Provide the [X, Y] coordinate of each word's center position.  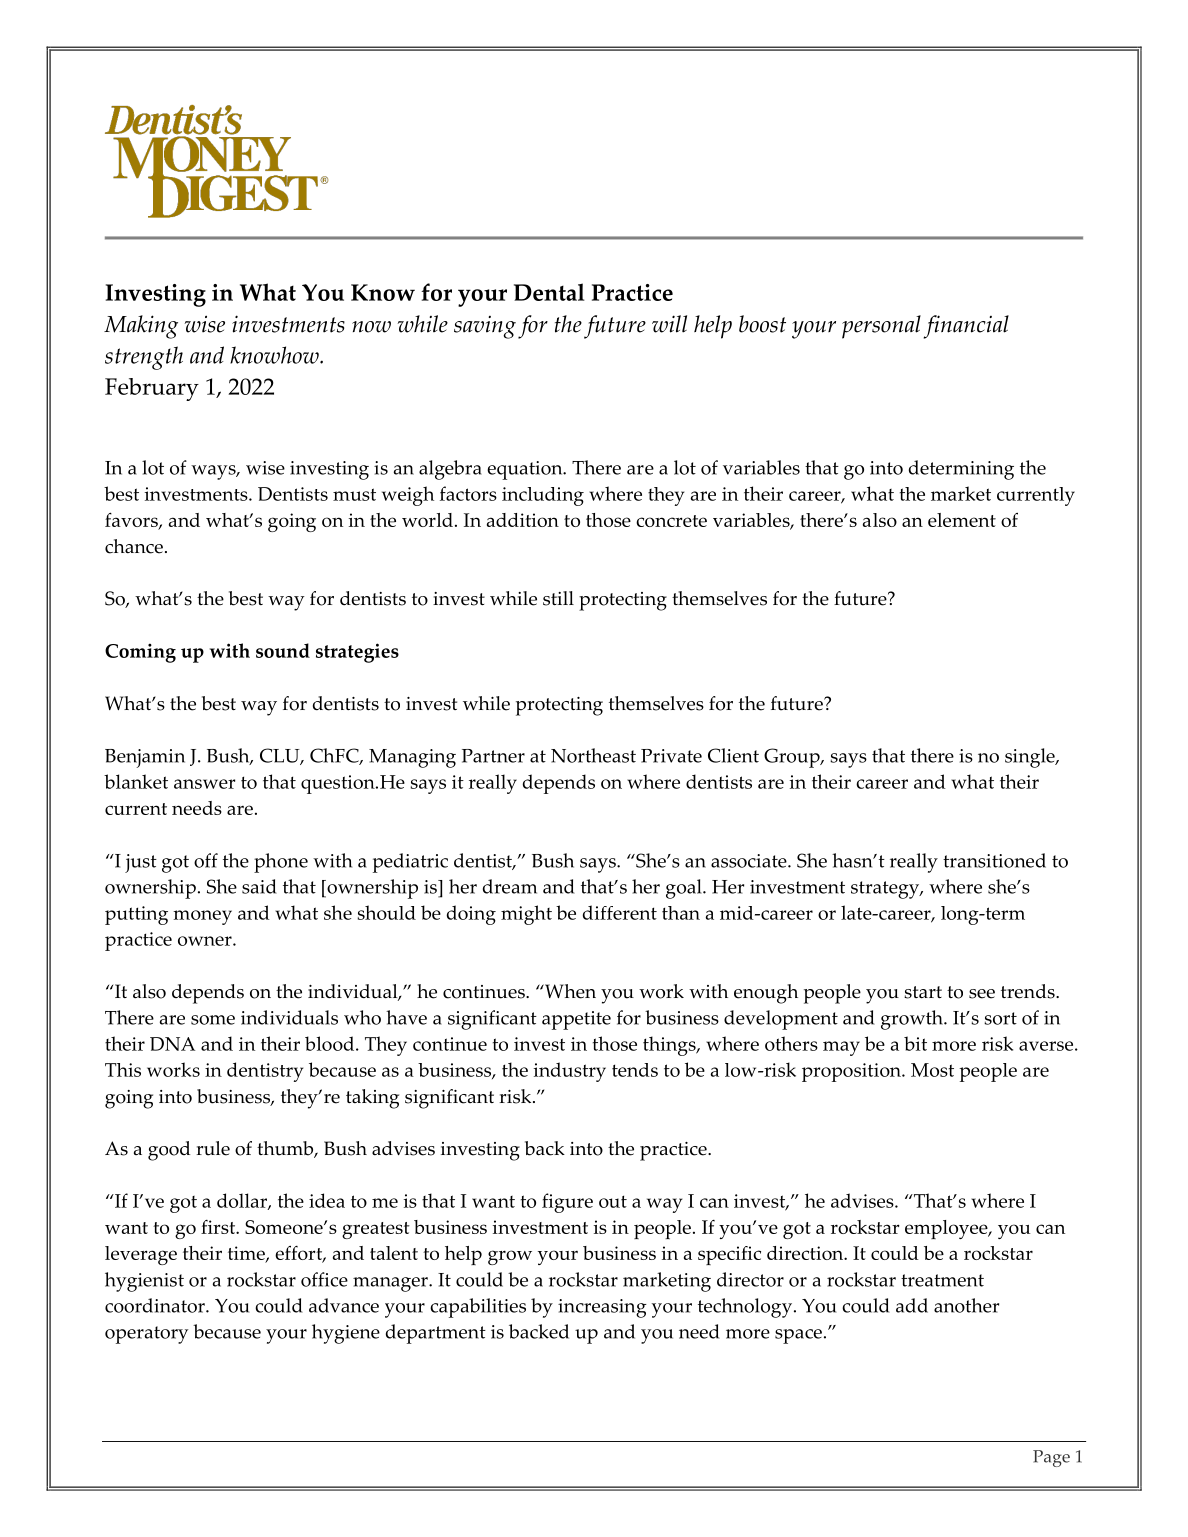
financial [966, 327]
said [259, 886]
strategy [886, 890]
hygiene [346, 1334]
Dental [549, 292]
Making [141, 327]
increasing [602, 1308]
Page [1051, 1458]
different [620, 912]
